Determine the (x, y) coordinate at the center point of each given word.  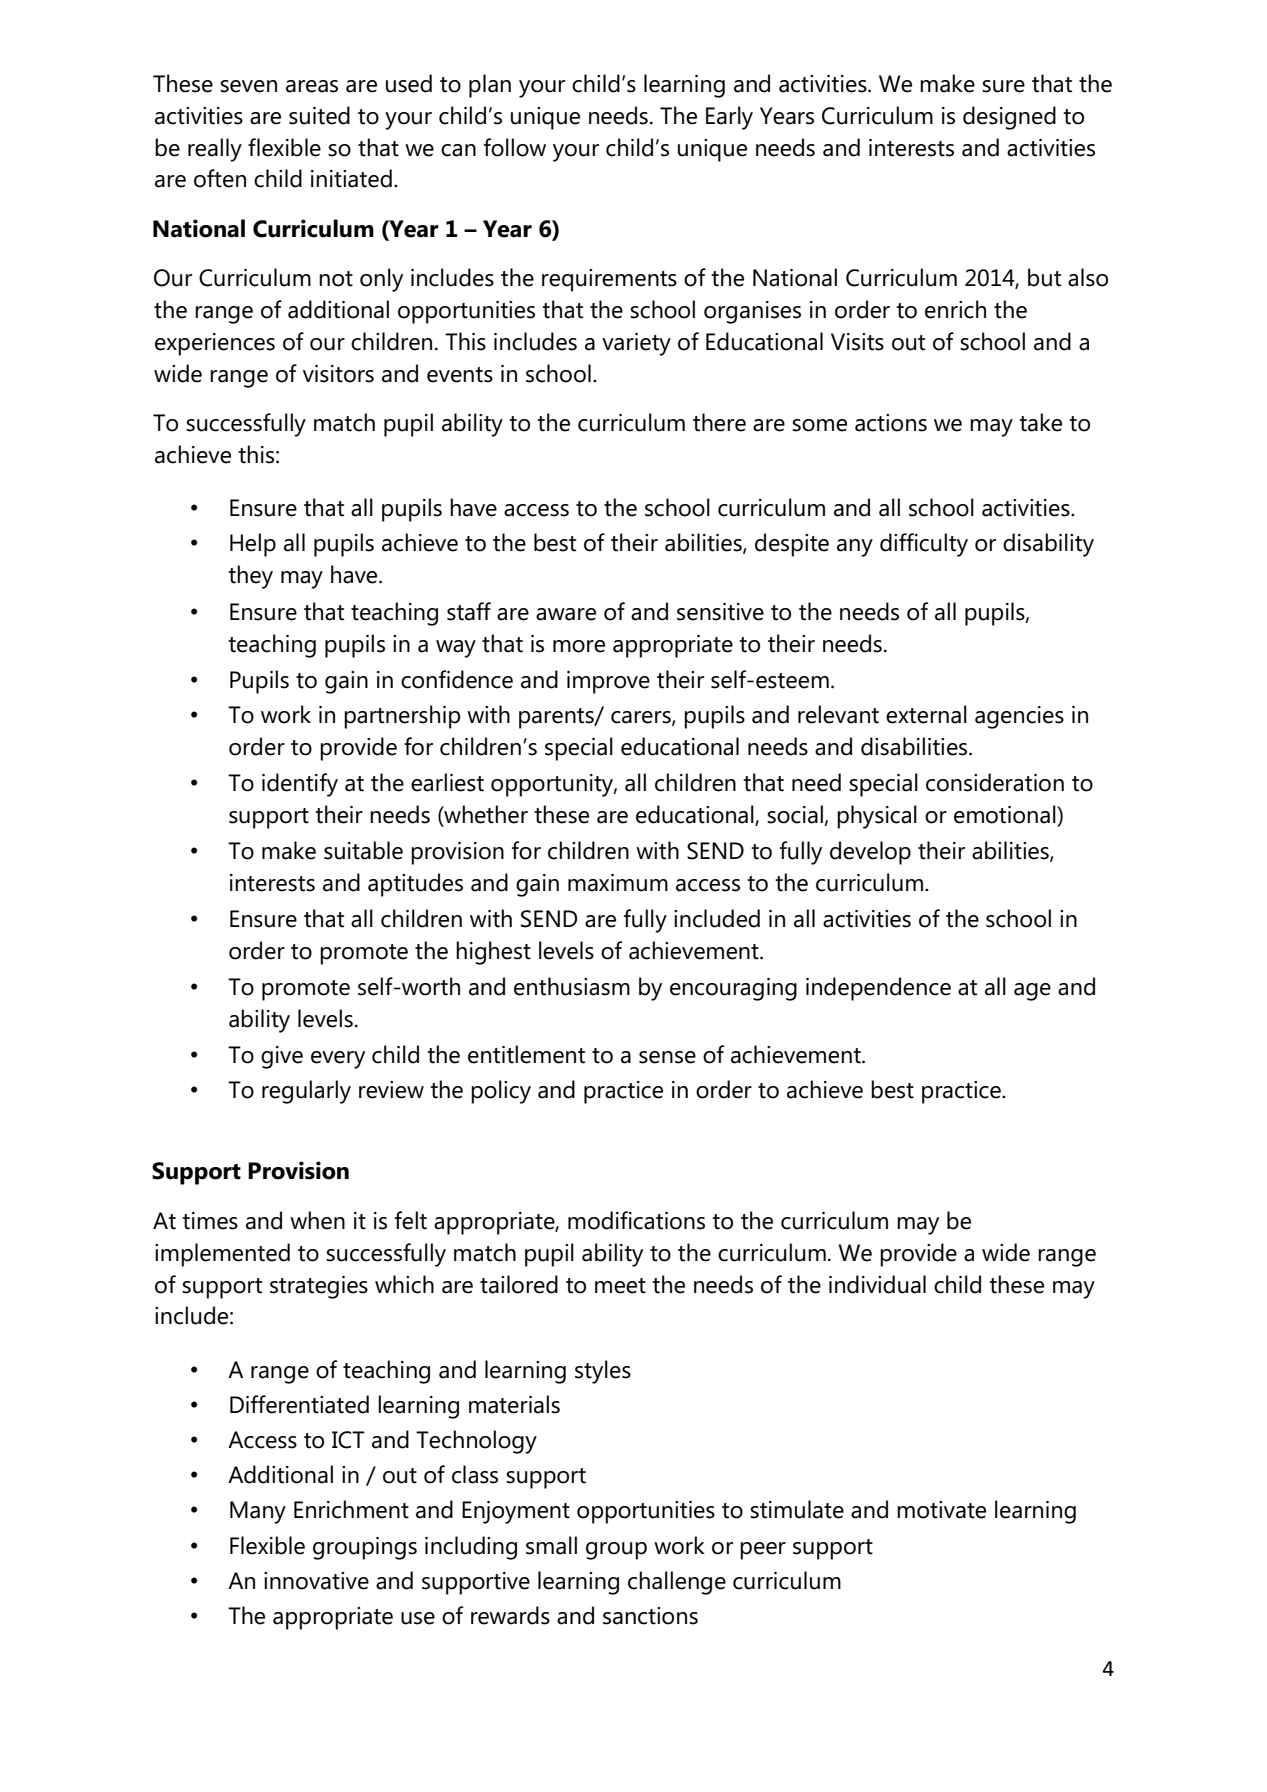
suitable (363, 850)
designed (1009, 118)
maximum (618, 883)
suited (319, 115)
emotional (1006, 814)
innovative (316, 1581)
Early (729, 118)
